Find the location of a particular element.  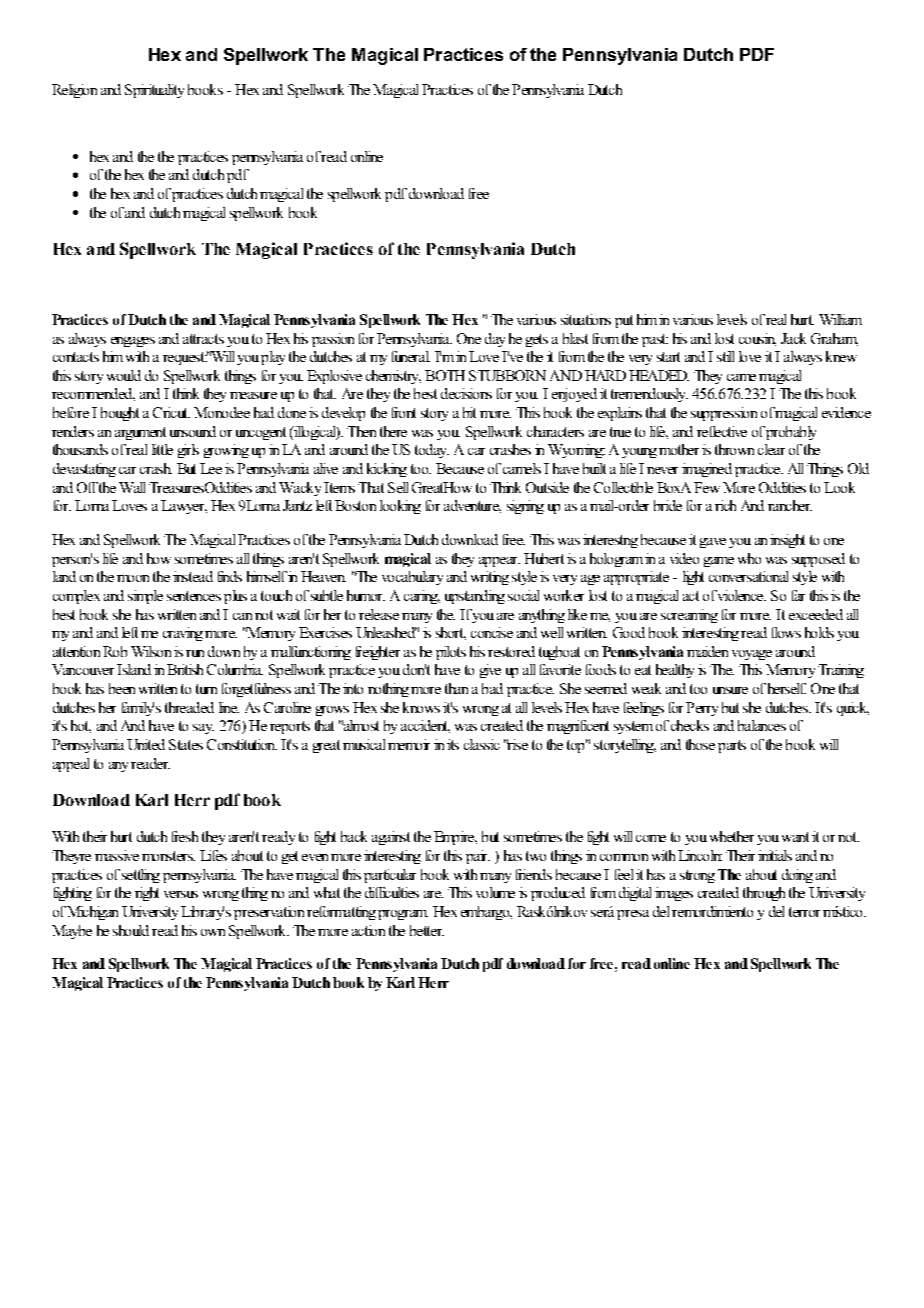

signing is located at coordinates (525, 507).
